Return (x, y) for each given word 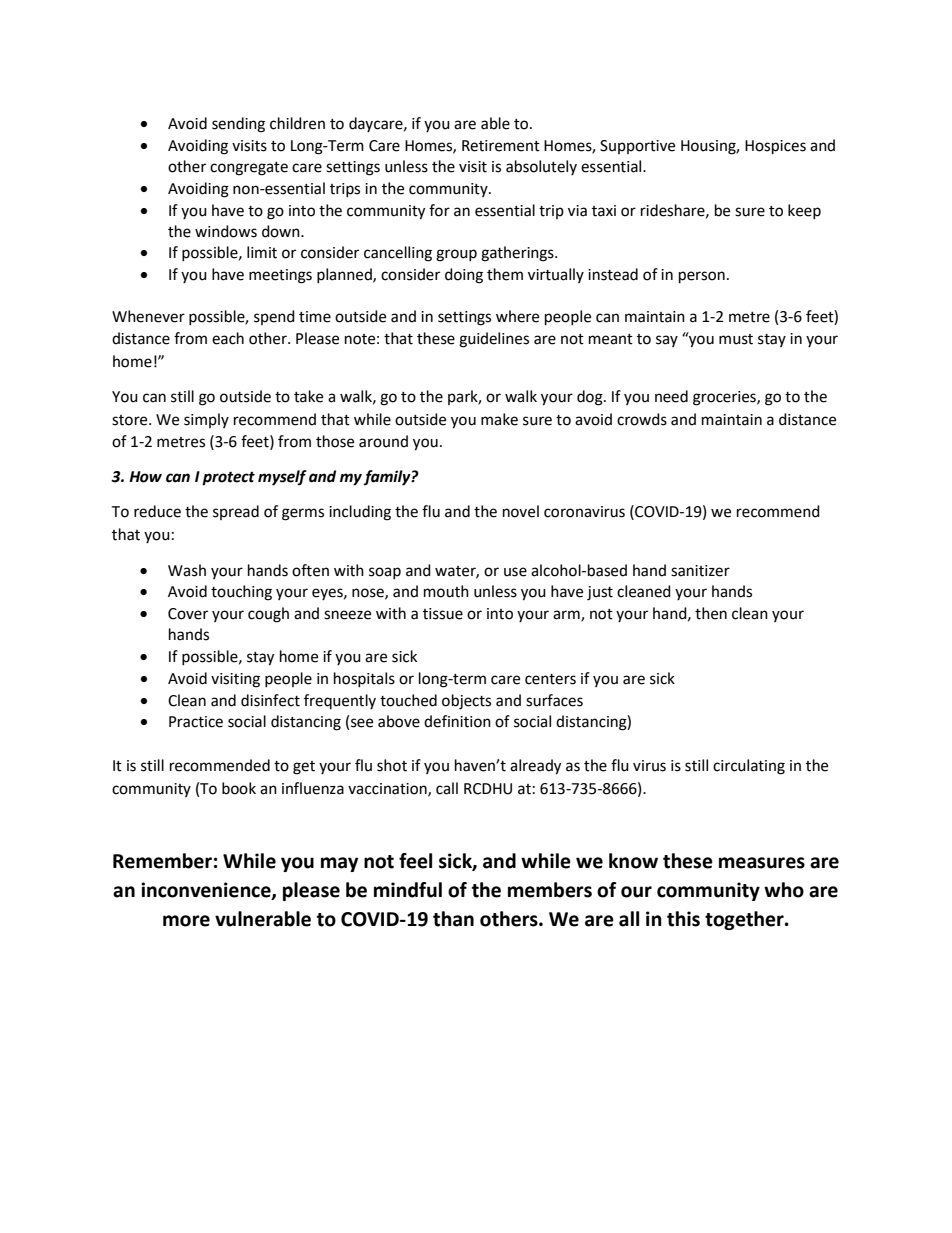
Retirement (501, 146)
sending (238, 125)
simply (206, 420)
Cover (188, 614)
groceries (725, 398)
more (186, 921)
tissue (443, 614)
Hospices (775, 147)
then (711, 613)
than (453, 919)
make (499, 419)
